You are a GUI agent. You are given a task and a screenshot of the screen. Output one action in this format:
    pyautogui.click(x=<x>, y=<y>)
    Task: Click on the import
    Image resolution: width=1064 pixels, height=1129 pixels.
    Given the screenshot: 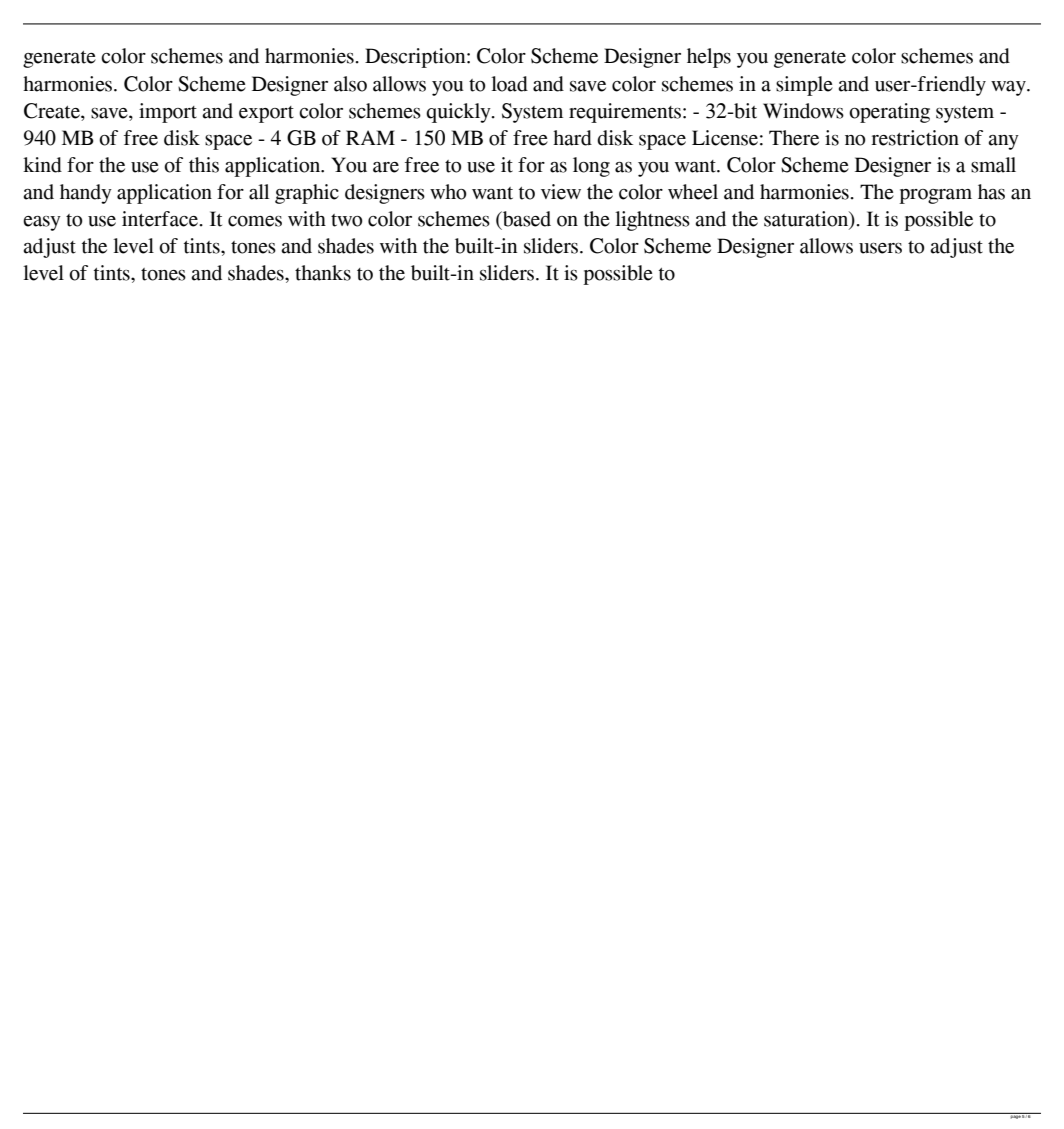 What is the action you would take?
    pyautogui.click(x=168, y=113)
